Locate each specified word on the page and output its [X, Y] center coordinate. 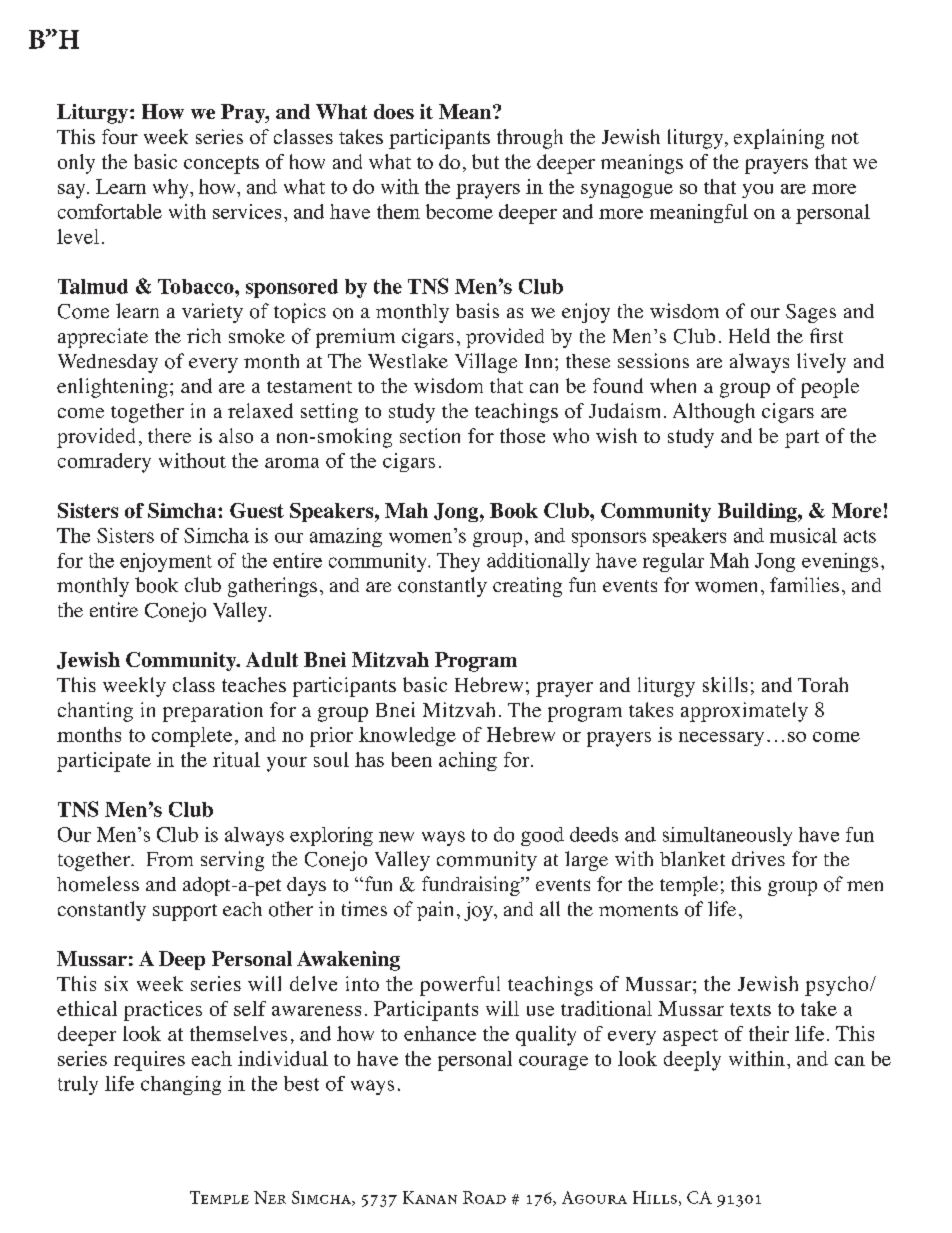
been [412, 759]
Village [486, 363]
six [116, 983]
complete [192, 737]
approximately [744, 712]
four [120, 136]
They [458, 562]
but [485, 161]
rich [204, 335]
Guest [257, 510]
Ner [270, 1197]
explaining [779, 139]
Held [749, 335]
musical [803, 535]
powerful [460, 986]
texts [750, 1009]
